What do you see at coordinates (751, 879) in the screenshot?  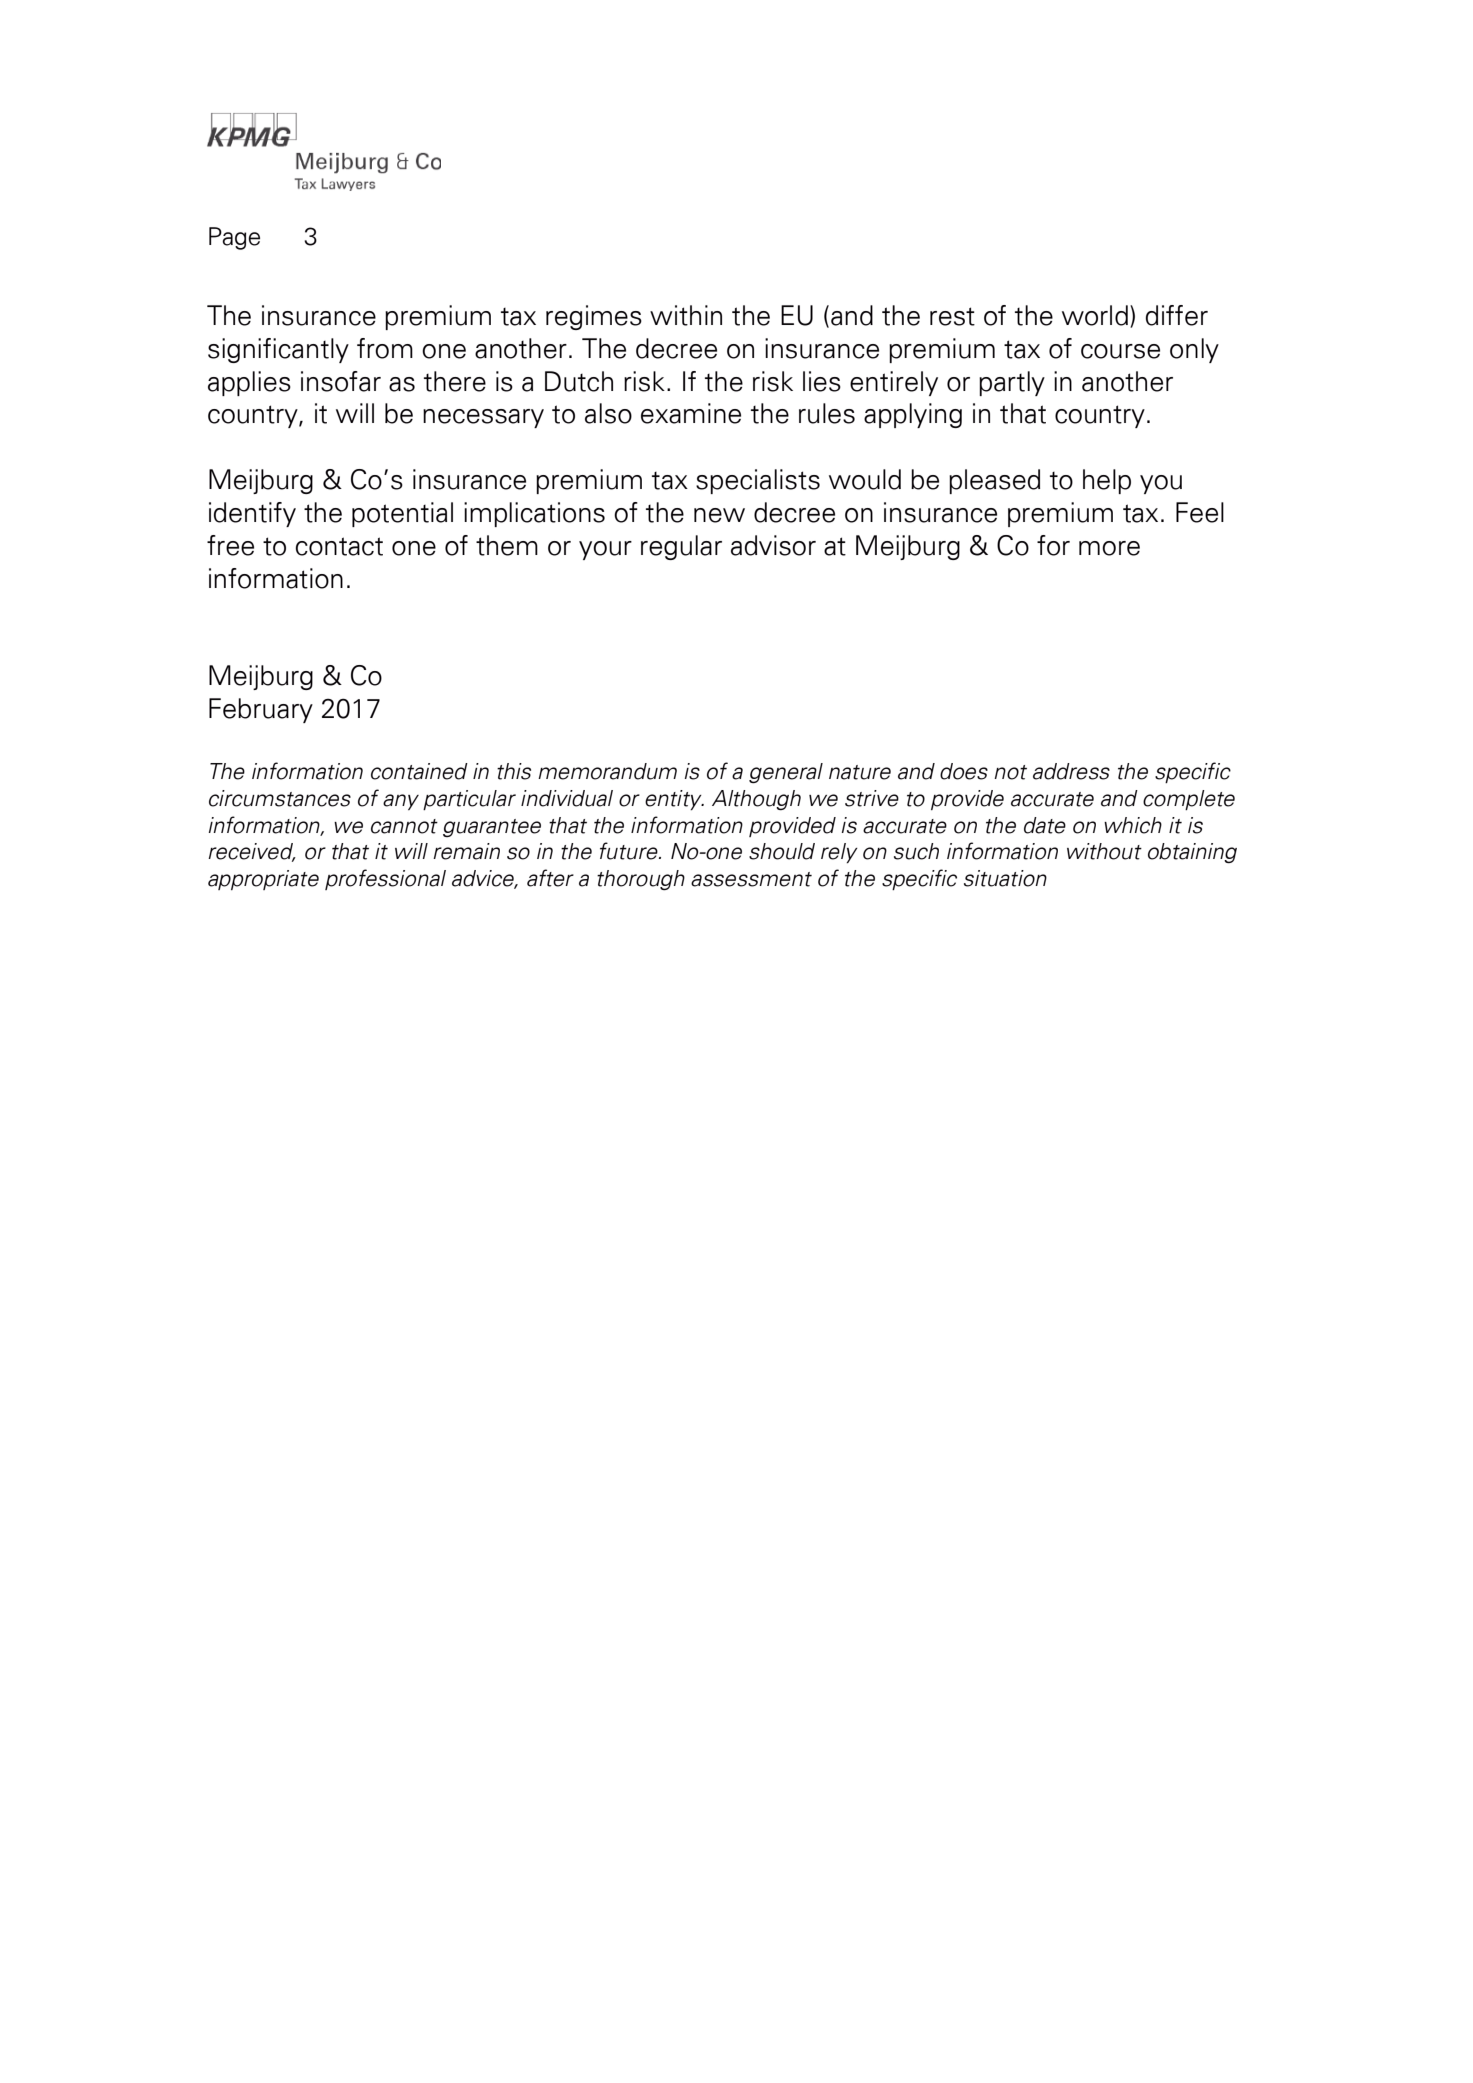 I see `assessment` at bounding box center [751, 879].
